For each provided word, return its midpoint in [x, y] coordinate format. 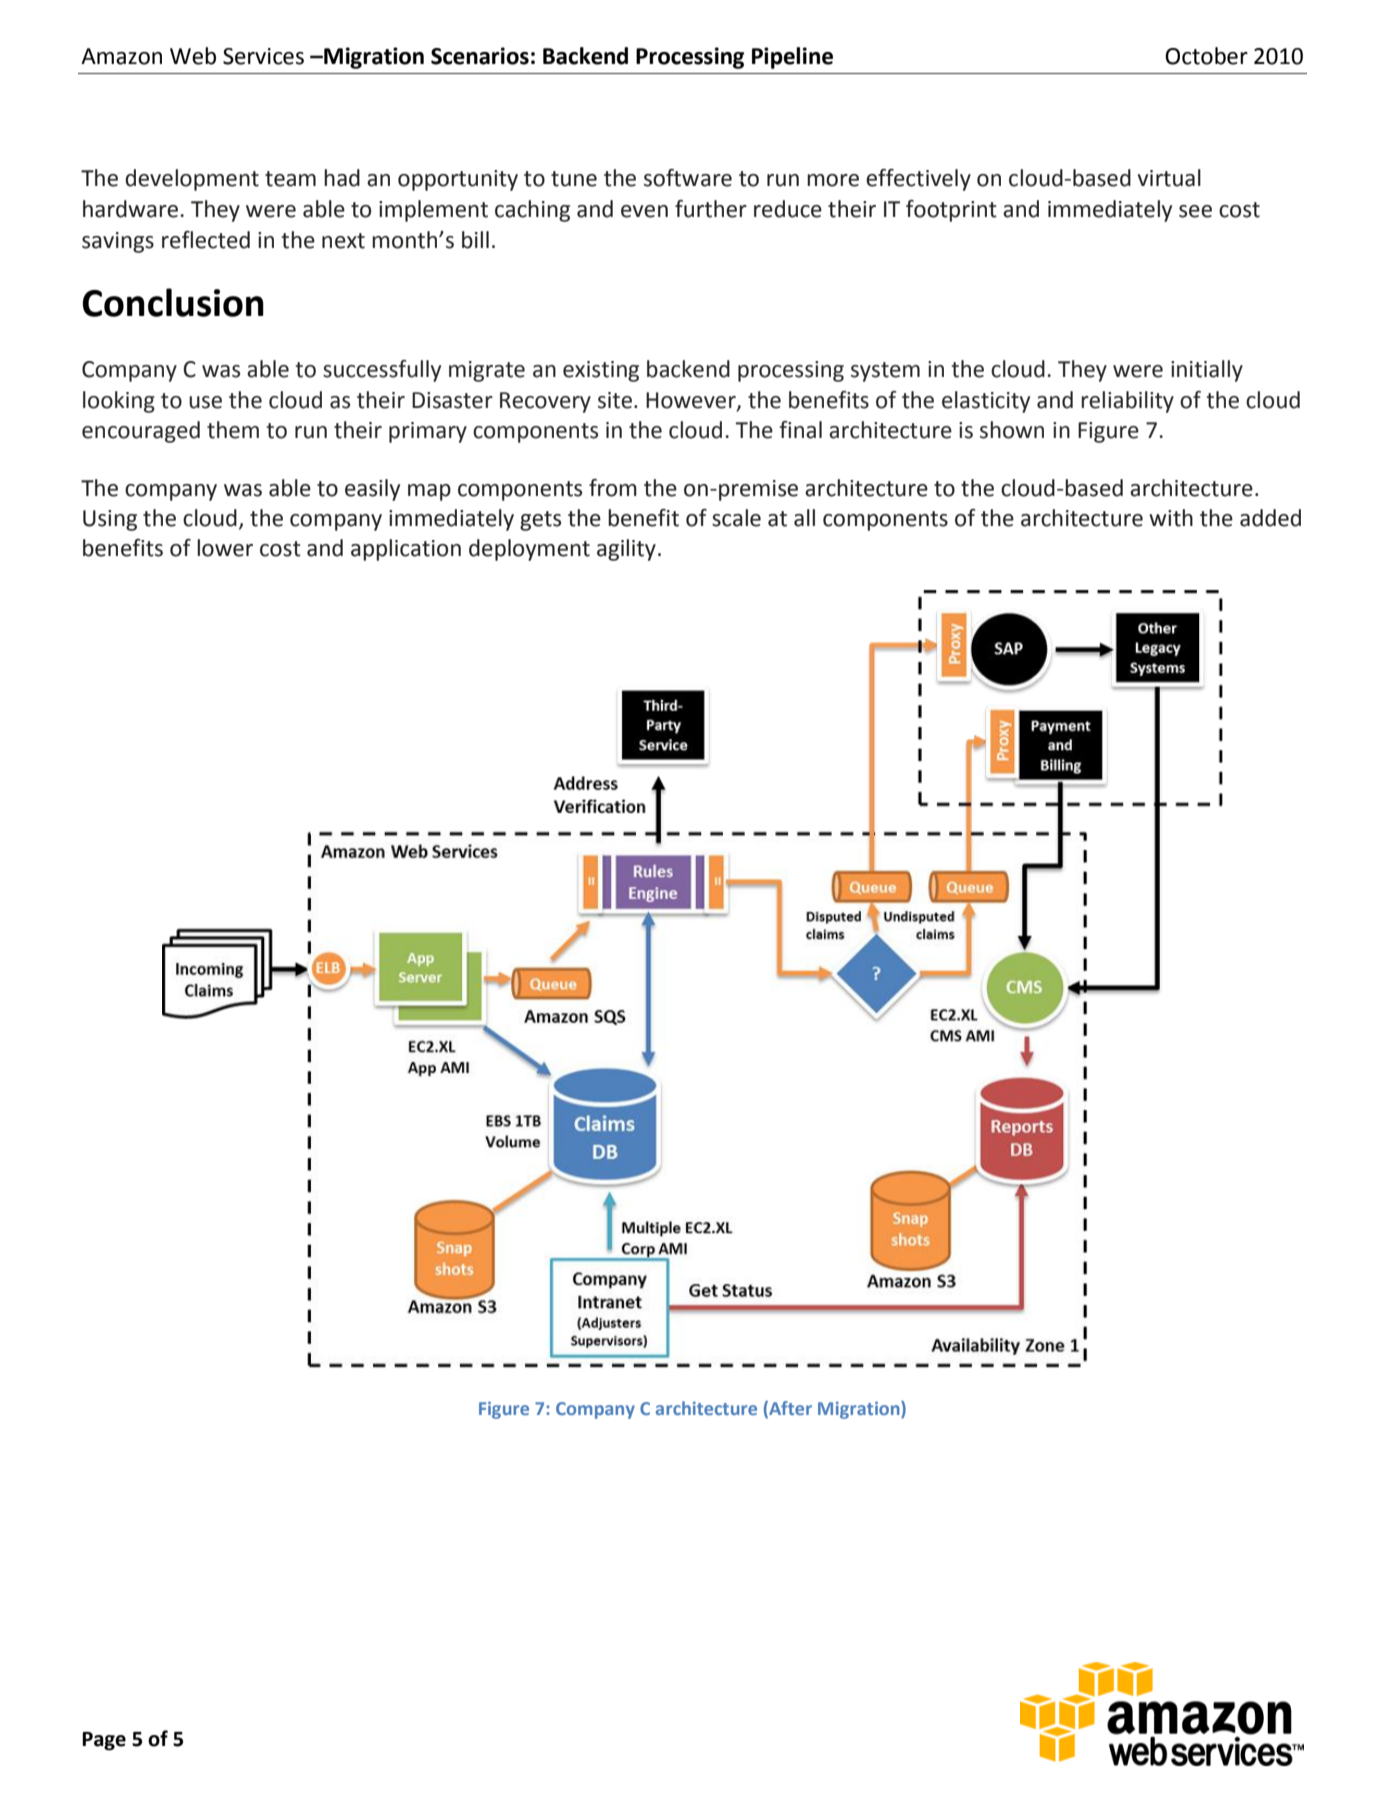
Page [104, 1741]
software [688, 178]
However [692, 401]
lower [225, 548]
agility [626, 550]
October [1206, 56]
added [1270, 518]
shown [1012, 430]
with [1171, 518]
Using [110, 520]
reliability [1127, 402]
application [406, 550]
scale [736, 518]
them [233, 430]
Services [263, 56]
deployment [529, 550]
